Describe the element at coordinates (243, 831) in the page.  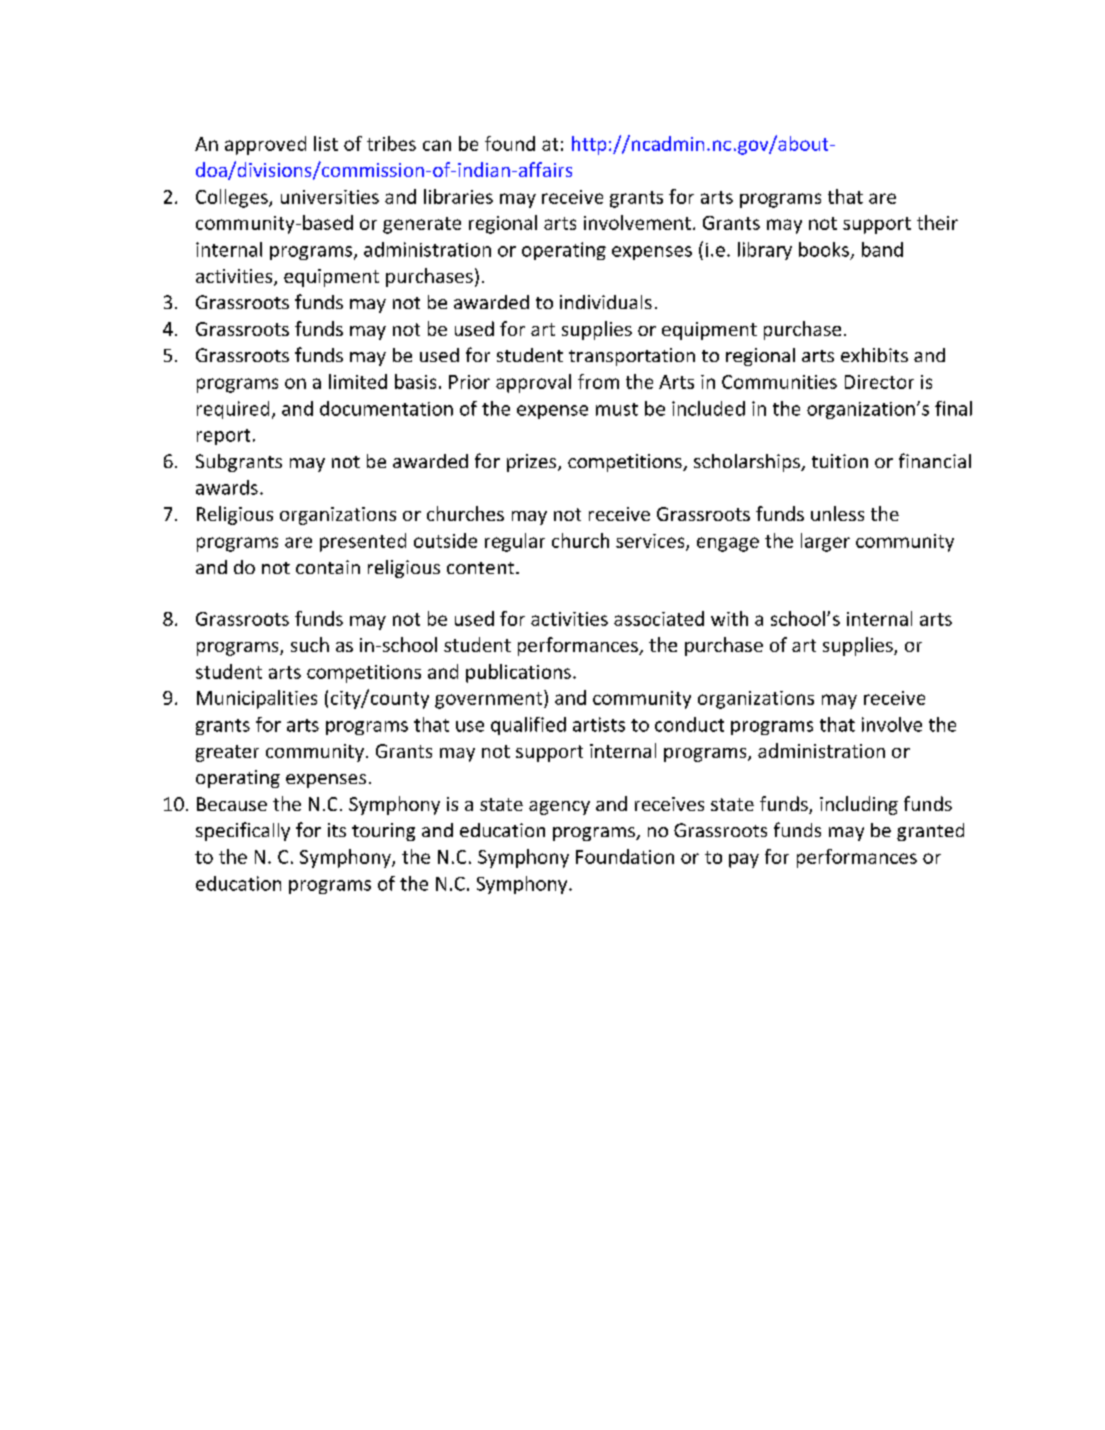
I see `specifically` at that location.
